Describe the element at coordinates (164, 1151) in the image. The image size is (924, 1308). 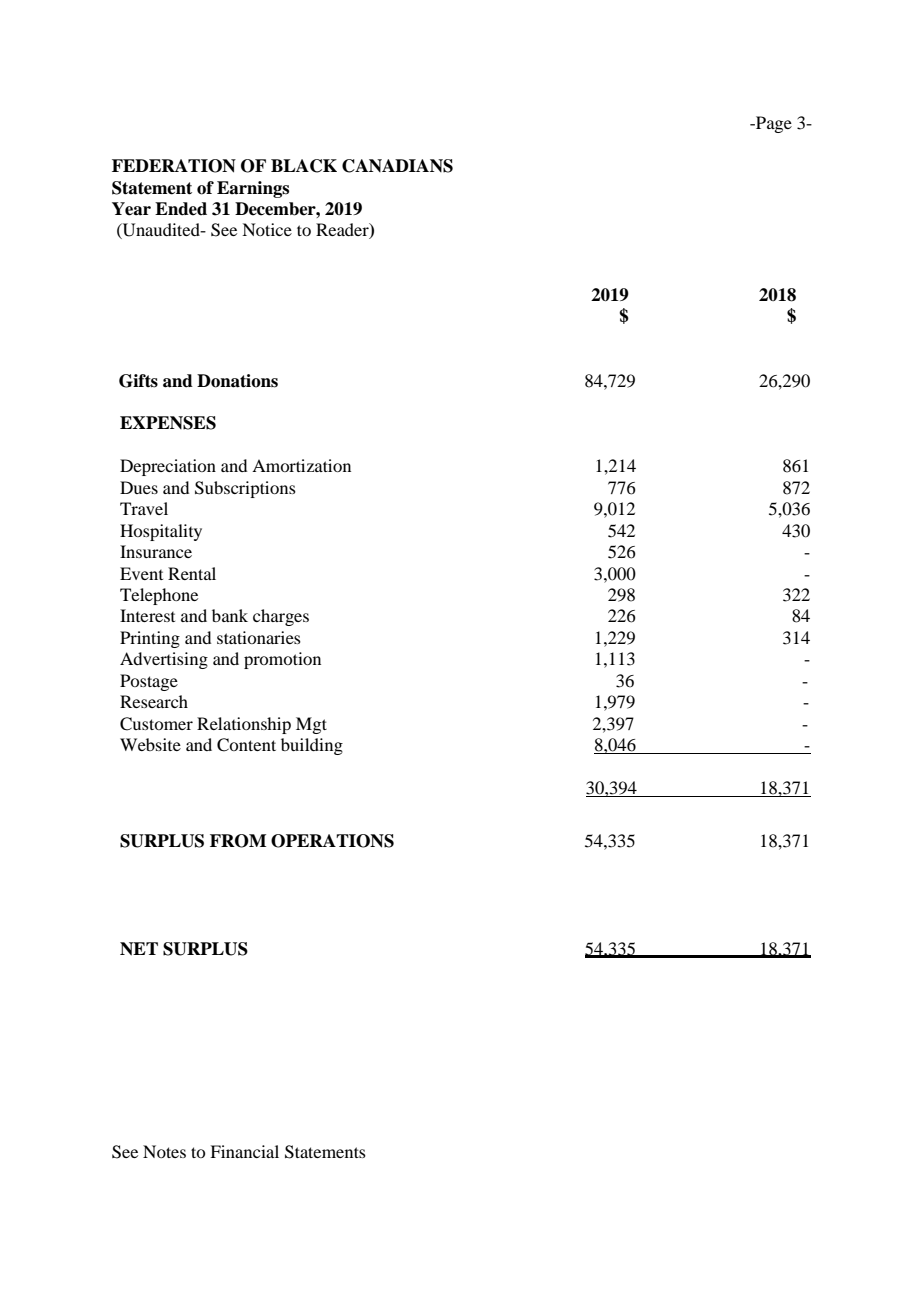
I see `Notes` at that location.
